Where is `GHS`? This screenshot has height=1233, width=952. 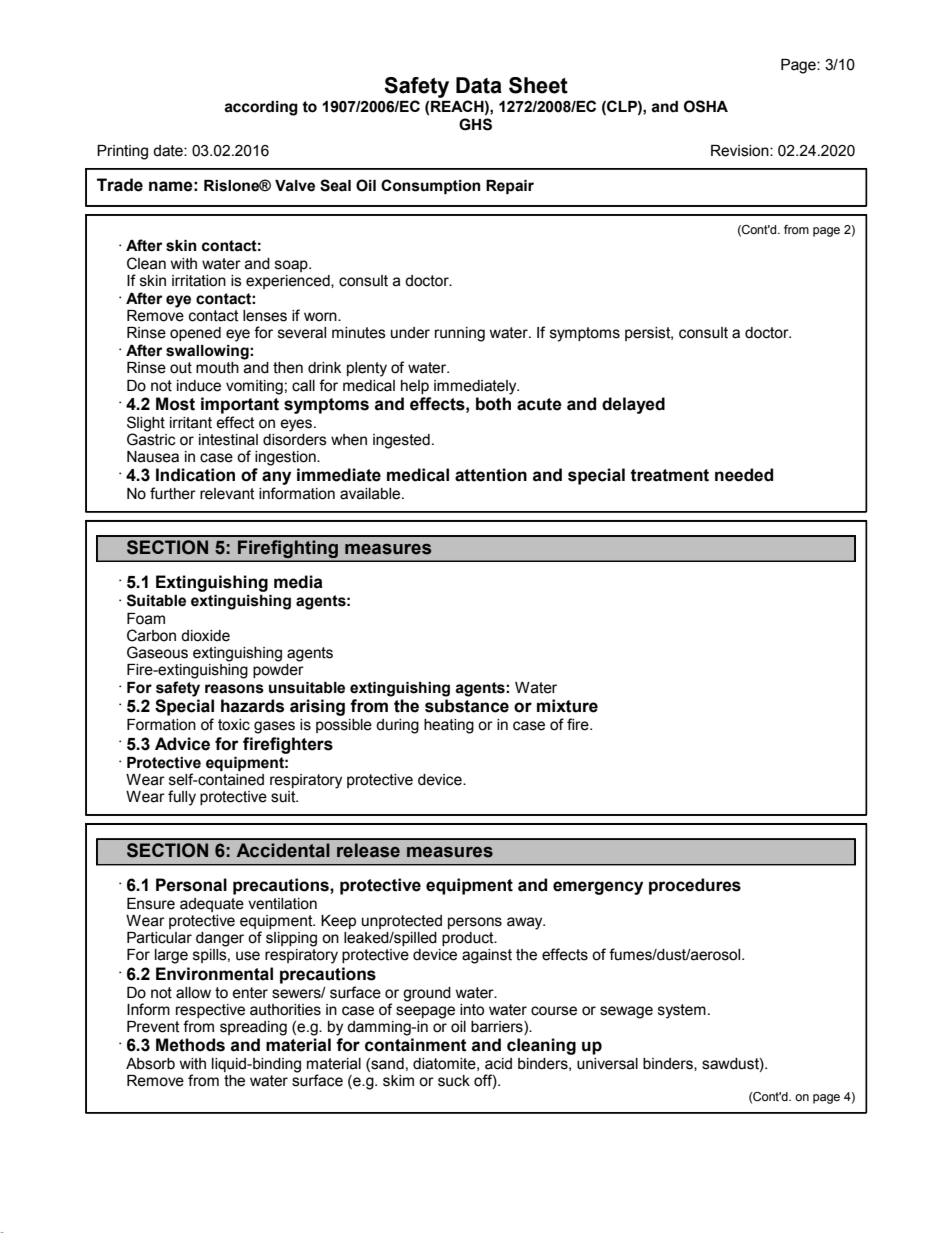
GHS is located at coordinates (475, 124).
